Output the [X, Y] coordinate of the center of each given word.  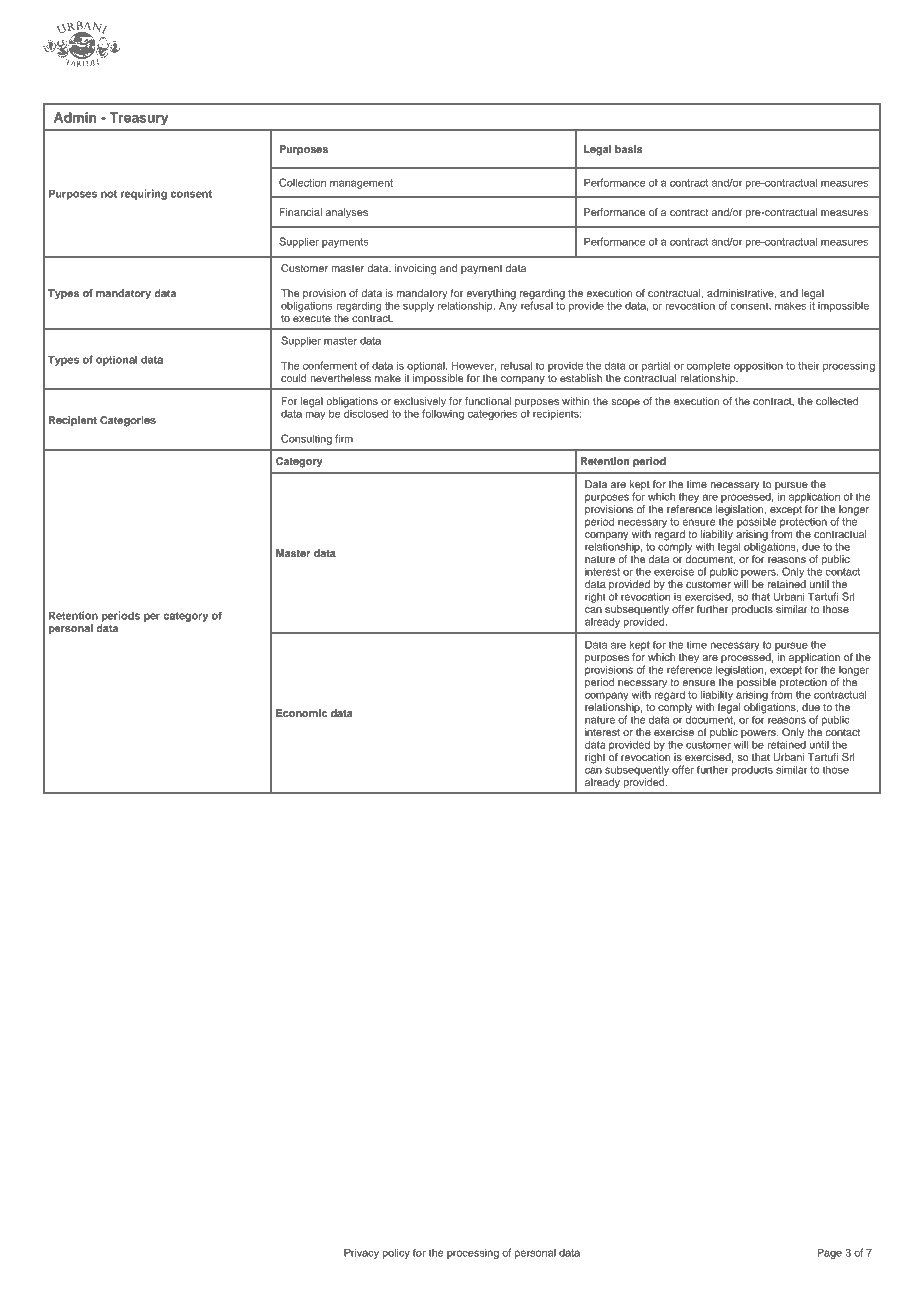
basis [629, 149]
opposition [758, 366]
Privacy [361, 1253]
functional [488, 401]
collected [837, 401]
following [443, 414]
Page [829, 1253]
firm [344, 438]
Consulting [306, 439]
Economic [301, 713]
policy [396, 1253]
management [361, 184]
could [294, 378]
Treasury [139, 118]
